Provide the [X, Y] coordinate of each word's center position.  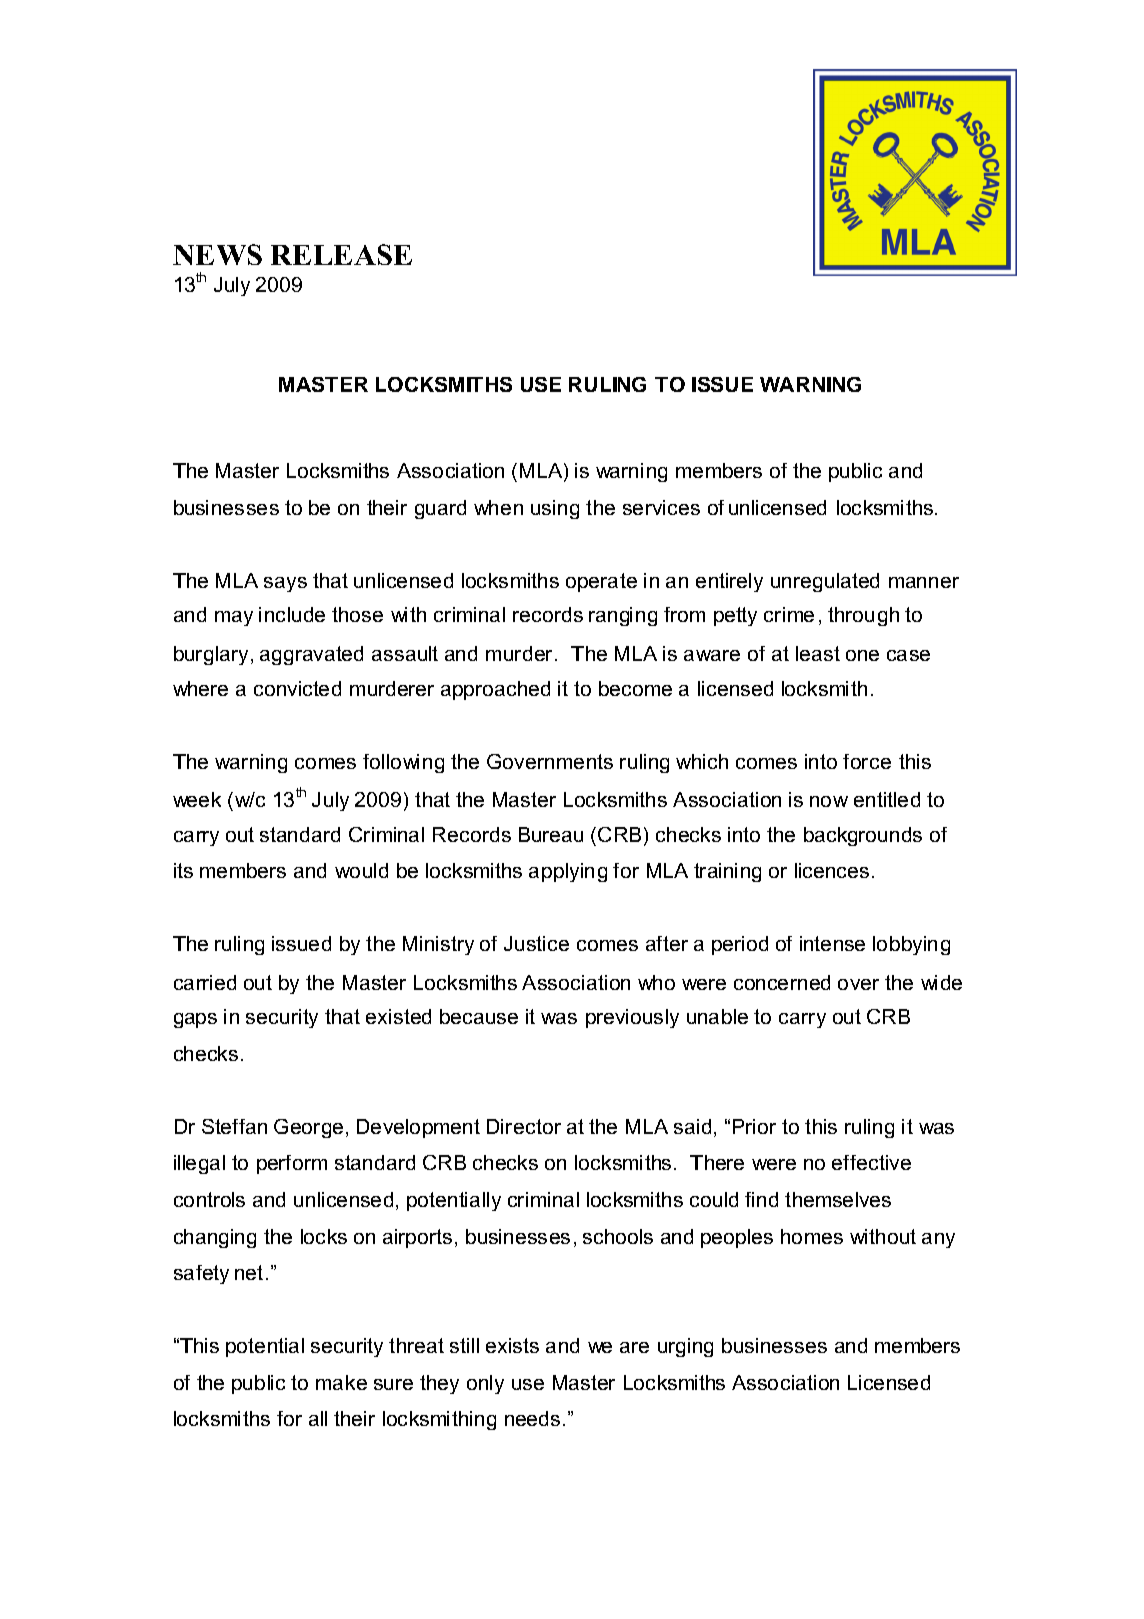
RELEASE [341, 254]
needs [532, 1418]
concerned [782, 982]
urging [685, 1347]
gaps [195, 1020]
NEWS [217, 254]
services [661, 507]
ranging [623, 616]
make [341, 1382]
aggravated [311, 655]
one [862, 655]
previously [632, 1018]
